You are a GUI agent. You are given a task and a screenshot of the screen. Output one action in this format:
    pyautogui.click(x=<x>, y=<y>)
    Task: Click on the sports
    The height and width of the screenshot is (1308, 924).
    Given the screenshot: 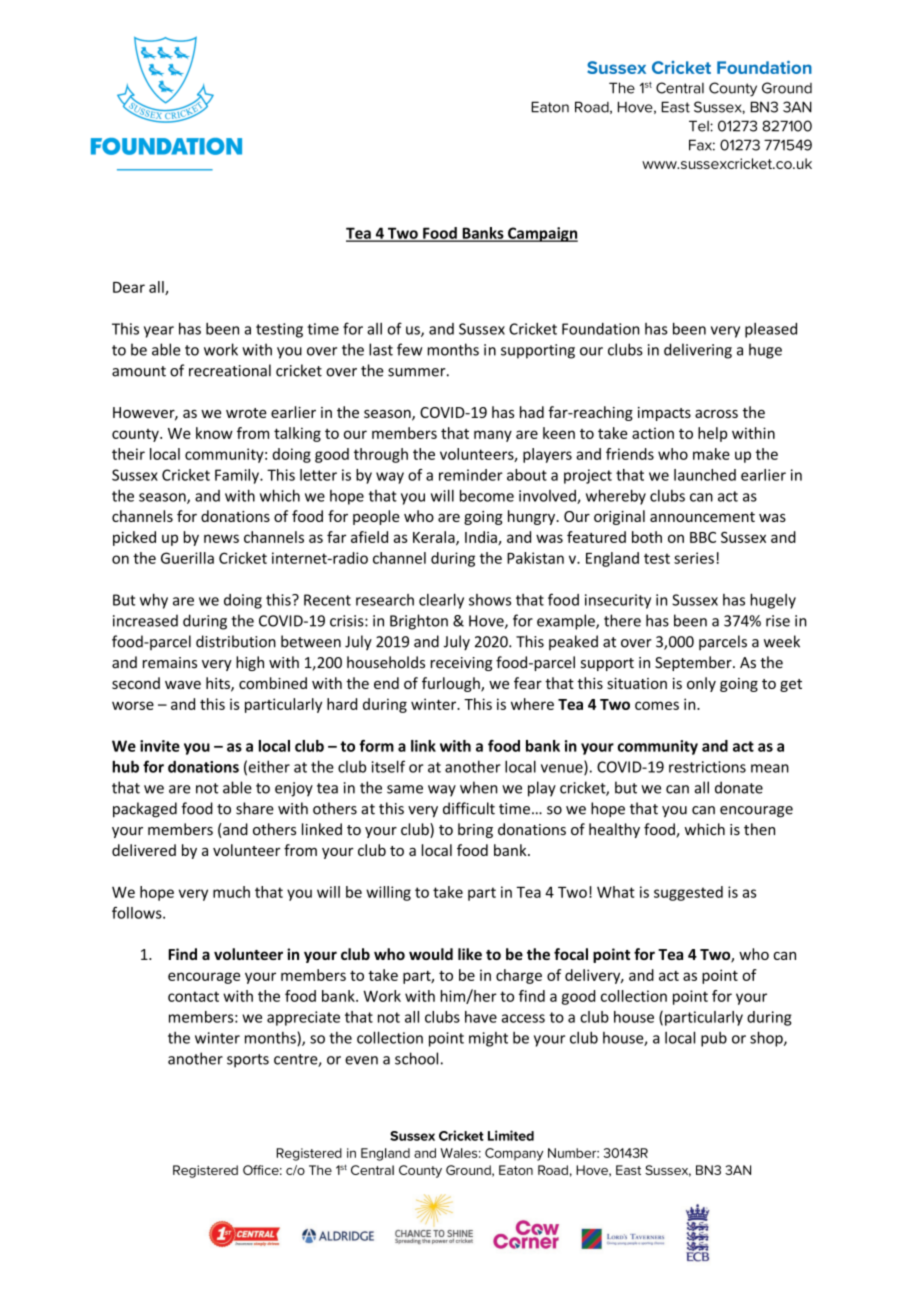 What is the action you would take?
    pyautogui.click(x=248, y=1061)
